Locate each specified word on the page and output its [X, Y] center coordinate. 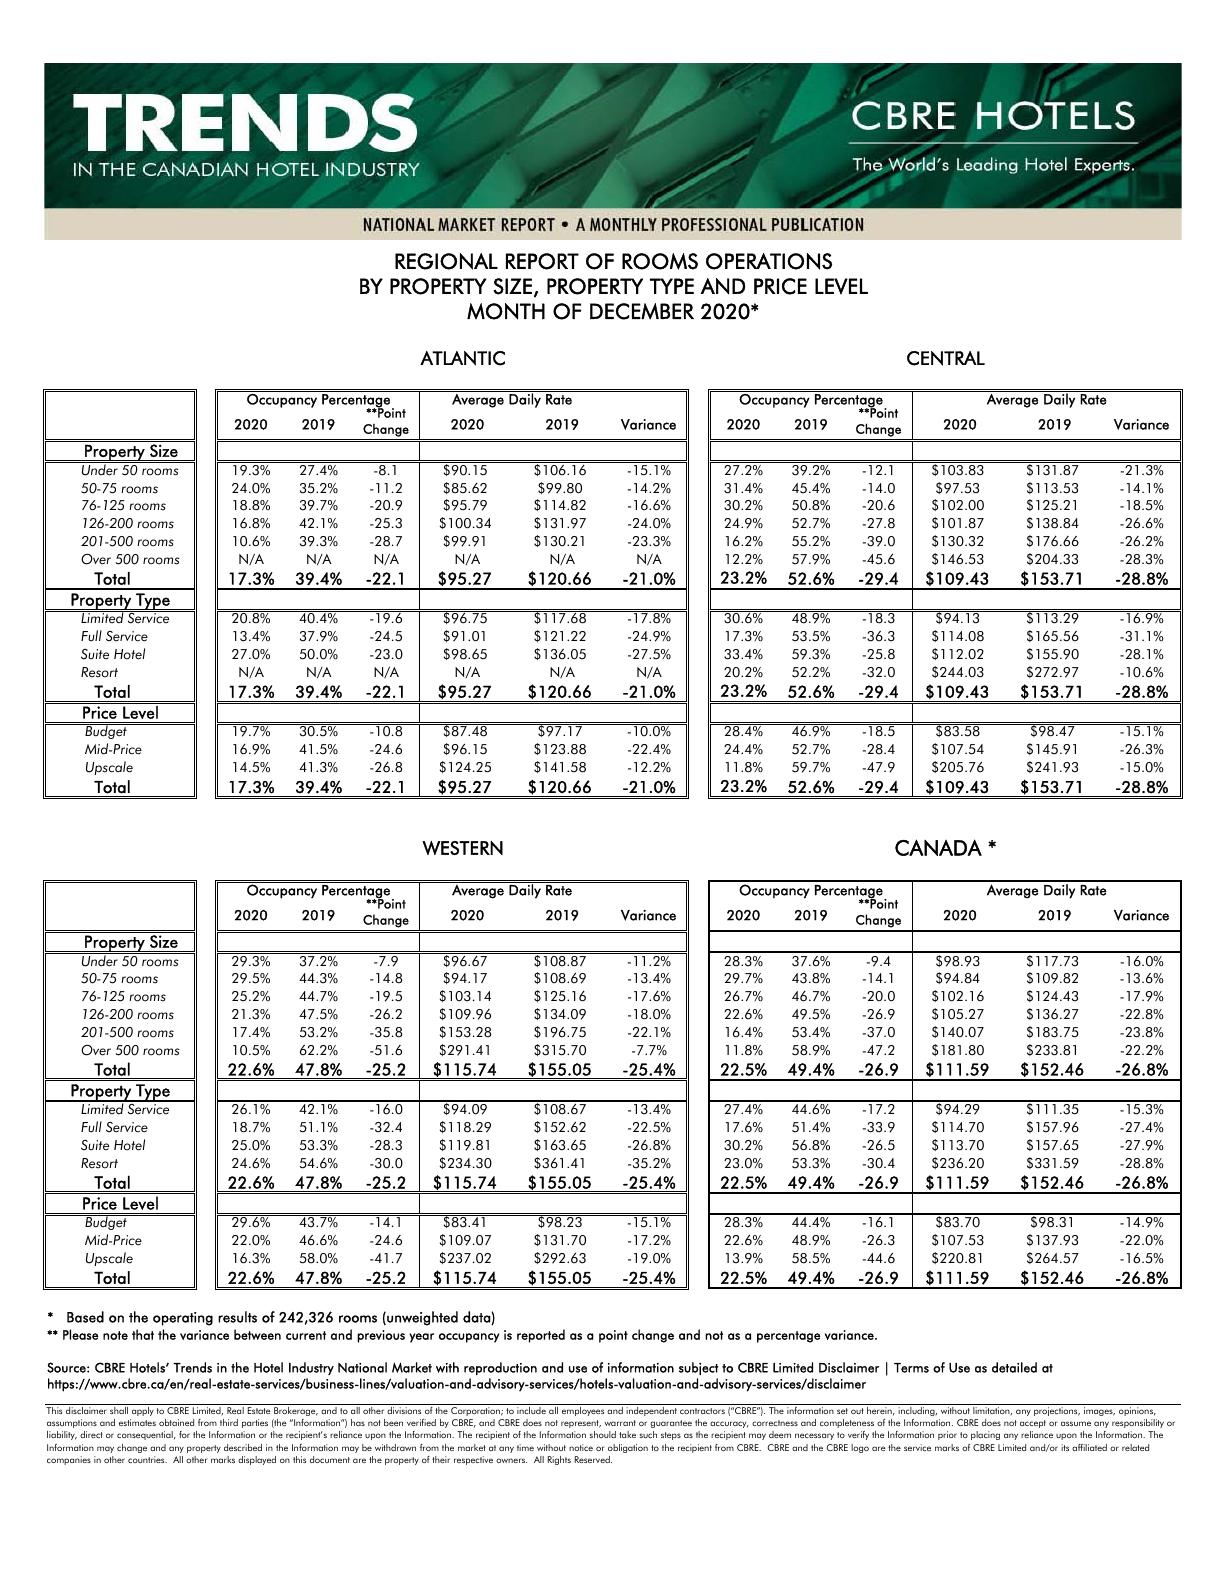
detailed [1014, 1367]
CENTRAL [946, 358]
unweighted [421, 1318]
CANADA [938, 847]
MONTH [506, 311]
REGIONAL [446, 261]
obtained [176, 1422]
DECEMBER [642, 311]
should [603, 1434]
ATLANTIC [462, 358]
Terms [911, 1368]
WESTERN [462, 848]
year [421, 1338]
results [237, 1317]
